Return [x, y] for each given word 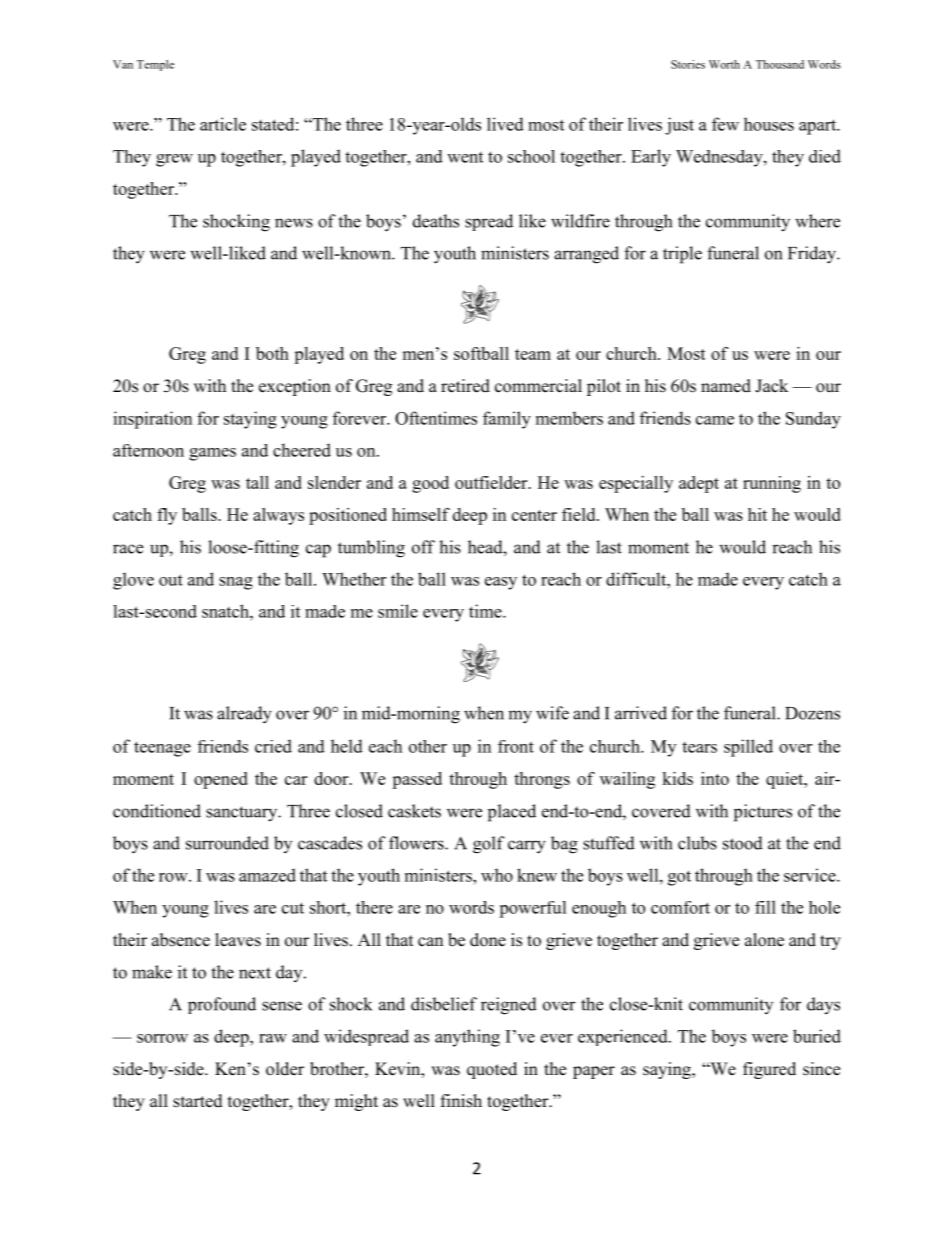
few [725, 124]
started [198, 1101]
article [223, 124]
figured [769, 1070]
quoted [492, 1070]
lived [505, 124]
